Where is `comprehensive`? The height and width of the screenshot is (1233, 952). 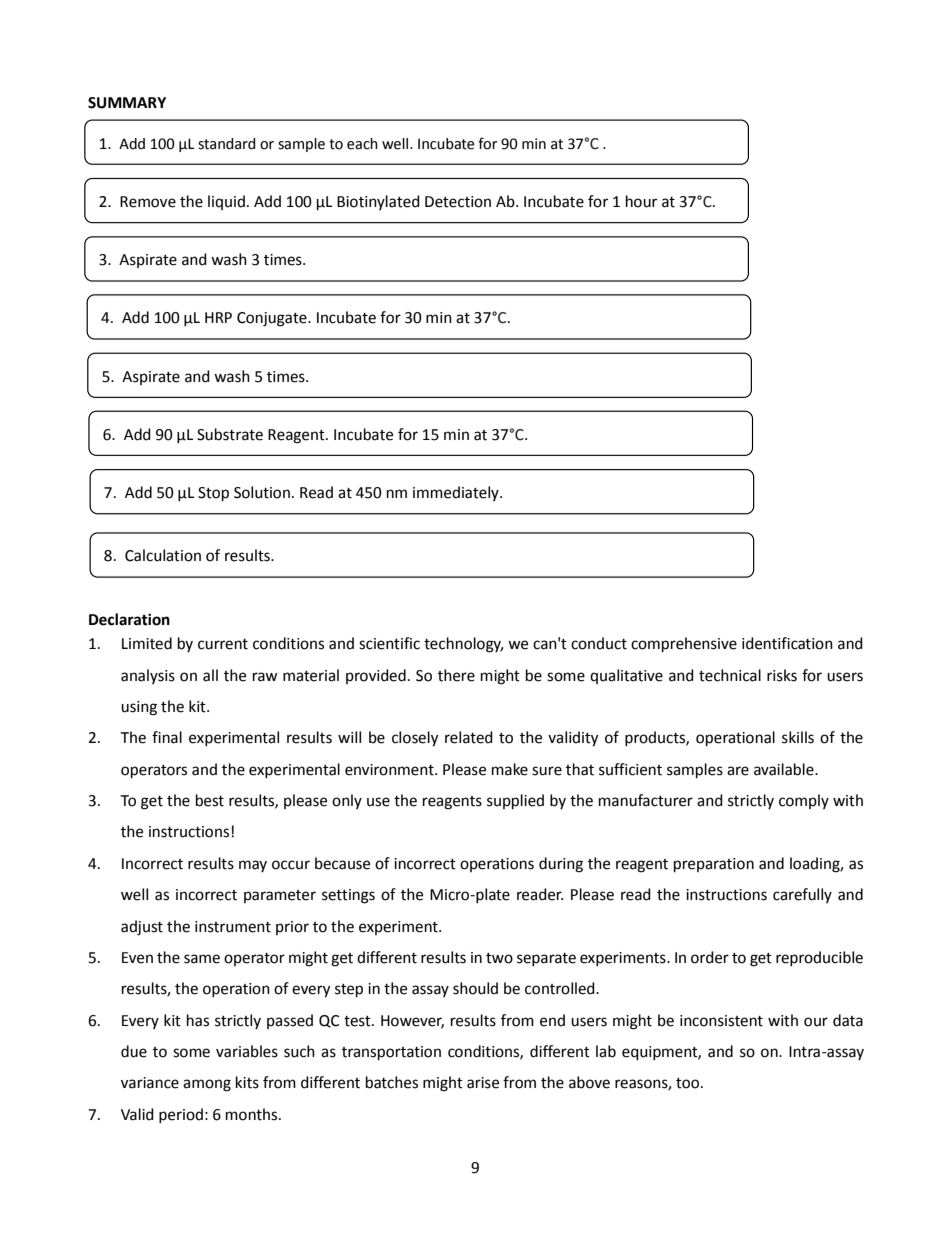
comprehensive is located at coordinates (684, 645).
